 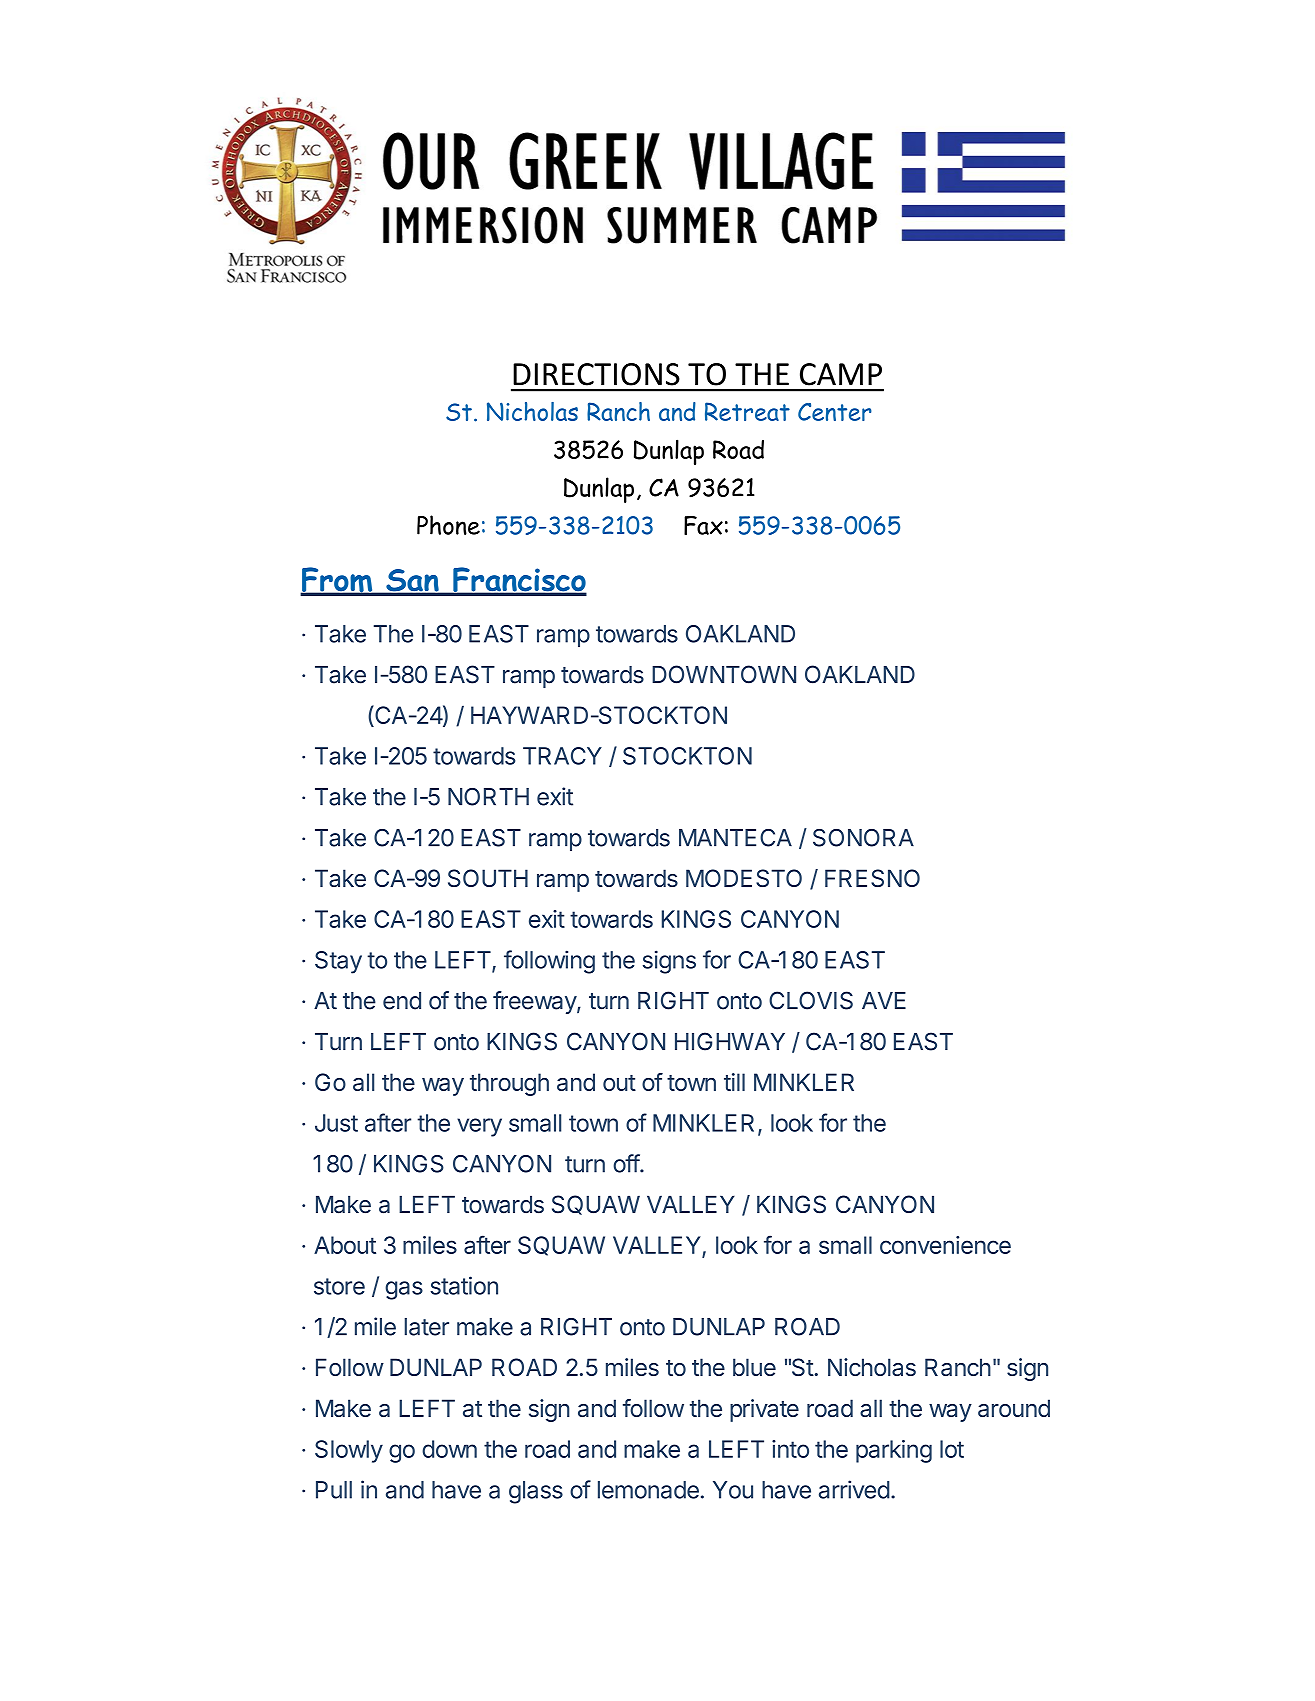 What do you see at coordinates (448, 525) in the document?
I see `Phone` at bounding box center [448, 525].
